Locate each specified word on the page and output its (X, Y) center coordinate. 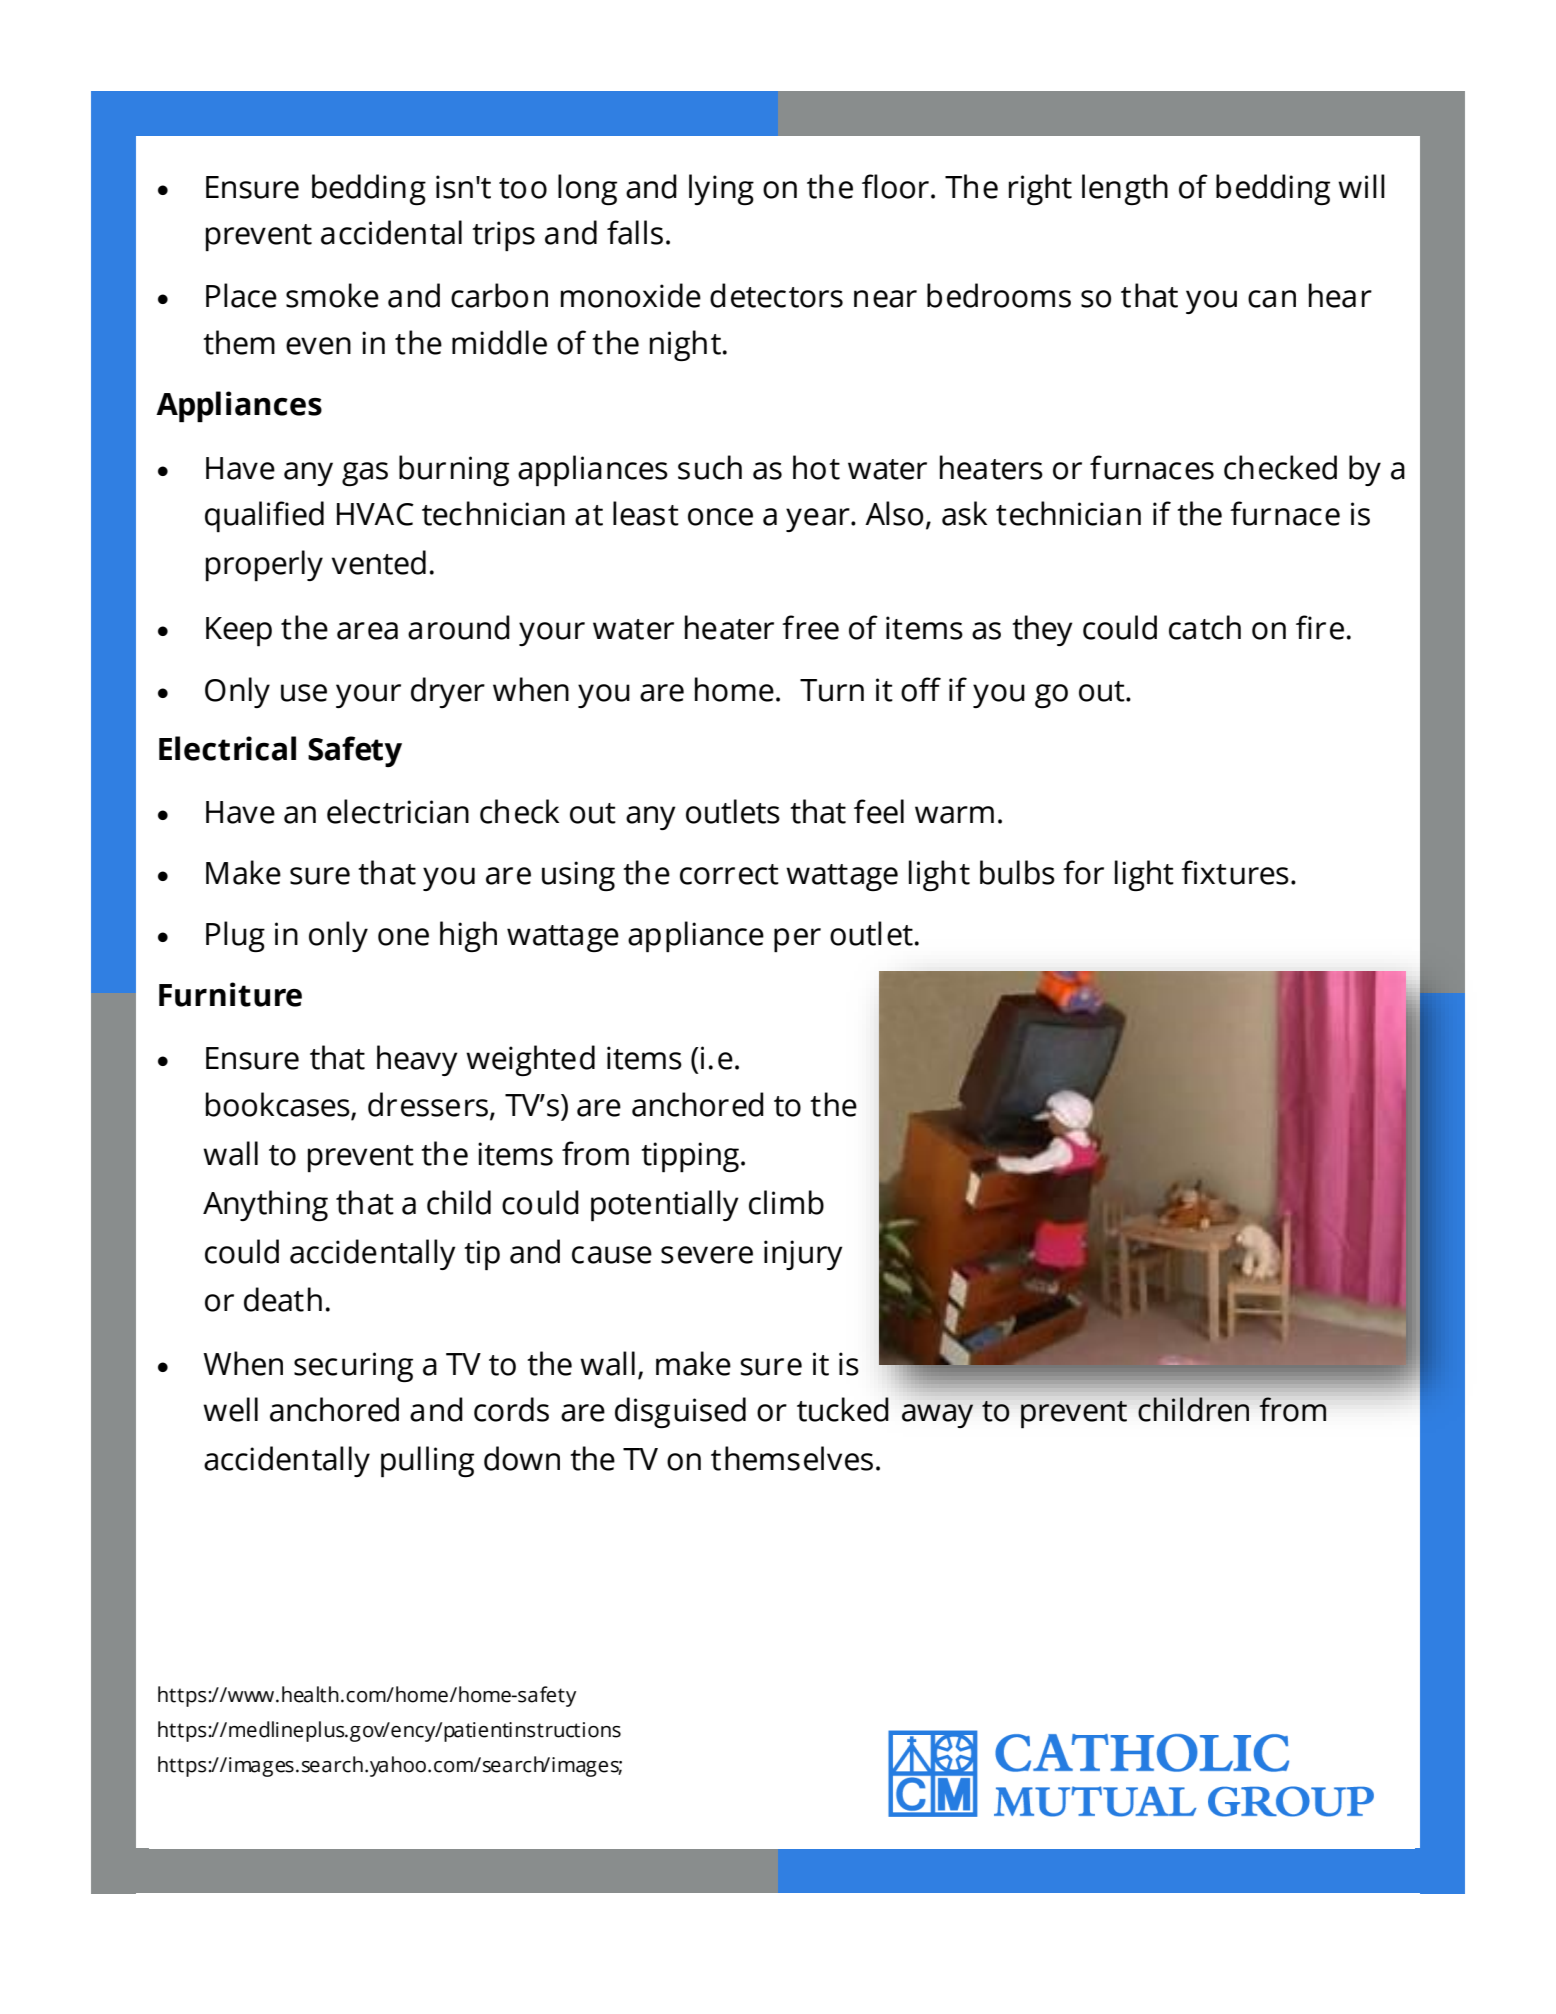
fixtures (1235, 872)
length (1125, 189)
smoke (332, 295)
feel (879, 811)
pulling (427, 1462)
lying (721, 189)
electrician (398, 811)
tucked (843, 1409)
